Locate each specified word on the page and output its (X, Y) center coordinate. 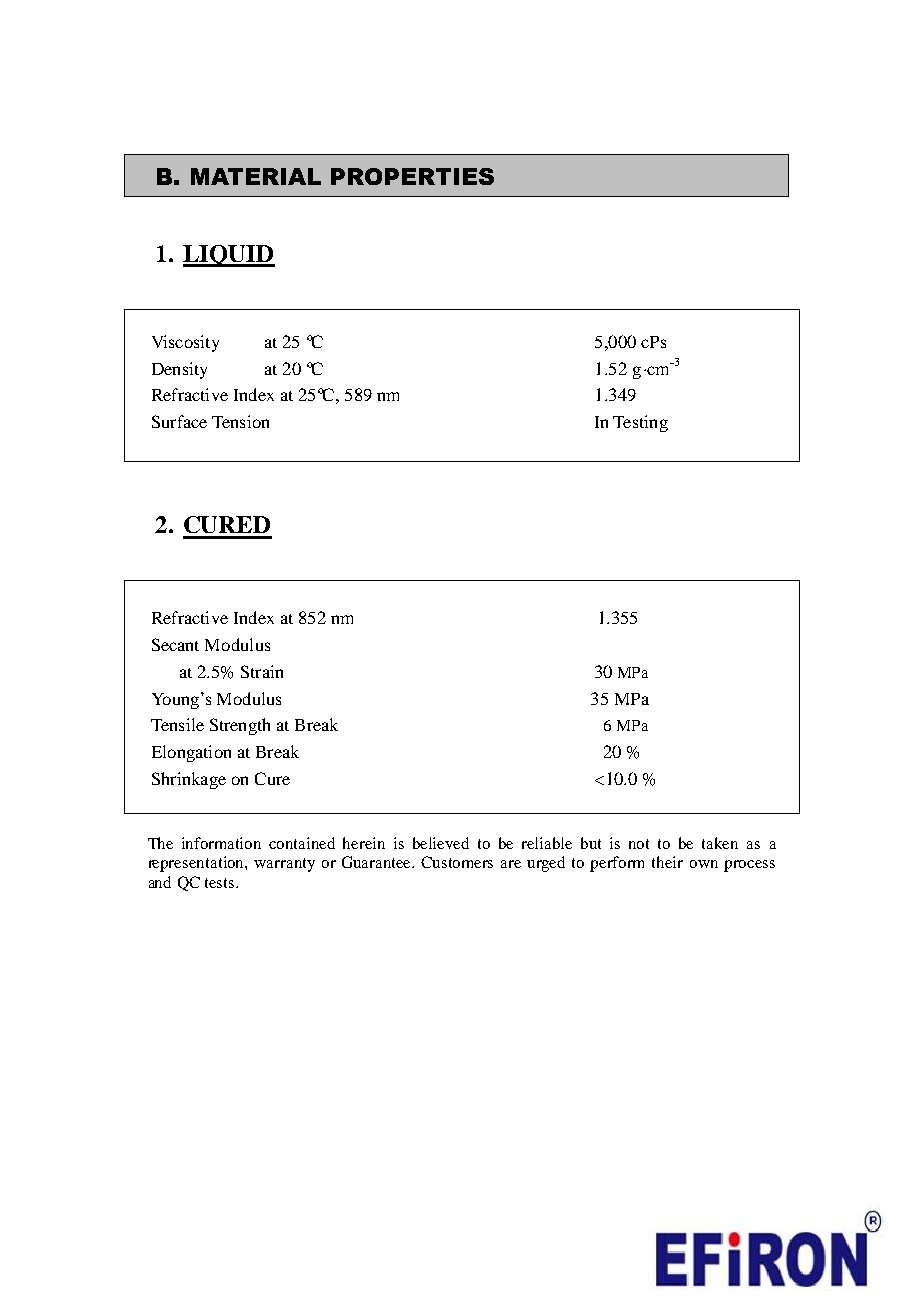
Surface (179, 421)
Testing (640, 423)
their (667, 862)
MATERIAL (256, 176)
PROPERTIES (412, 176)
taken (720, 843)
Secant (175, 644)
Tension (240, 421)
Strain (262, 671)
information (221, 843)
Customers (457, 862)
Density (179, 370)
